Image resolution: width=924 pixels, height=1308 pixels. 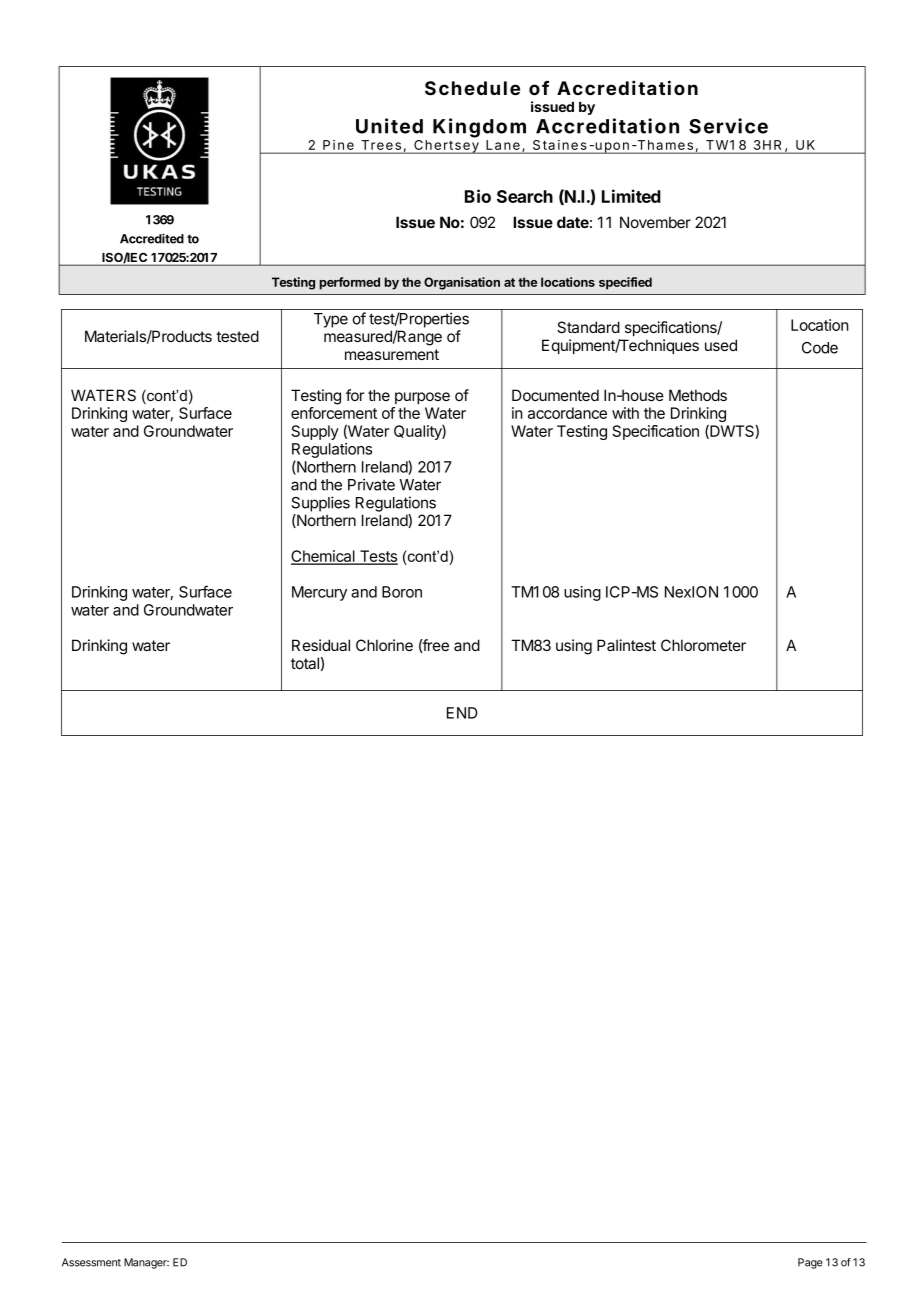 What do you see at coordinates (91, 1262) in the screenshot?
I see `Assessment` at bounding box center [91, 1262].
